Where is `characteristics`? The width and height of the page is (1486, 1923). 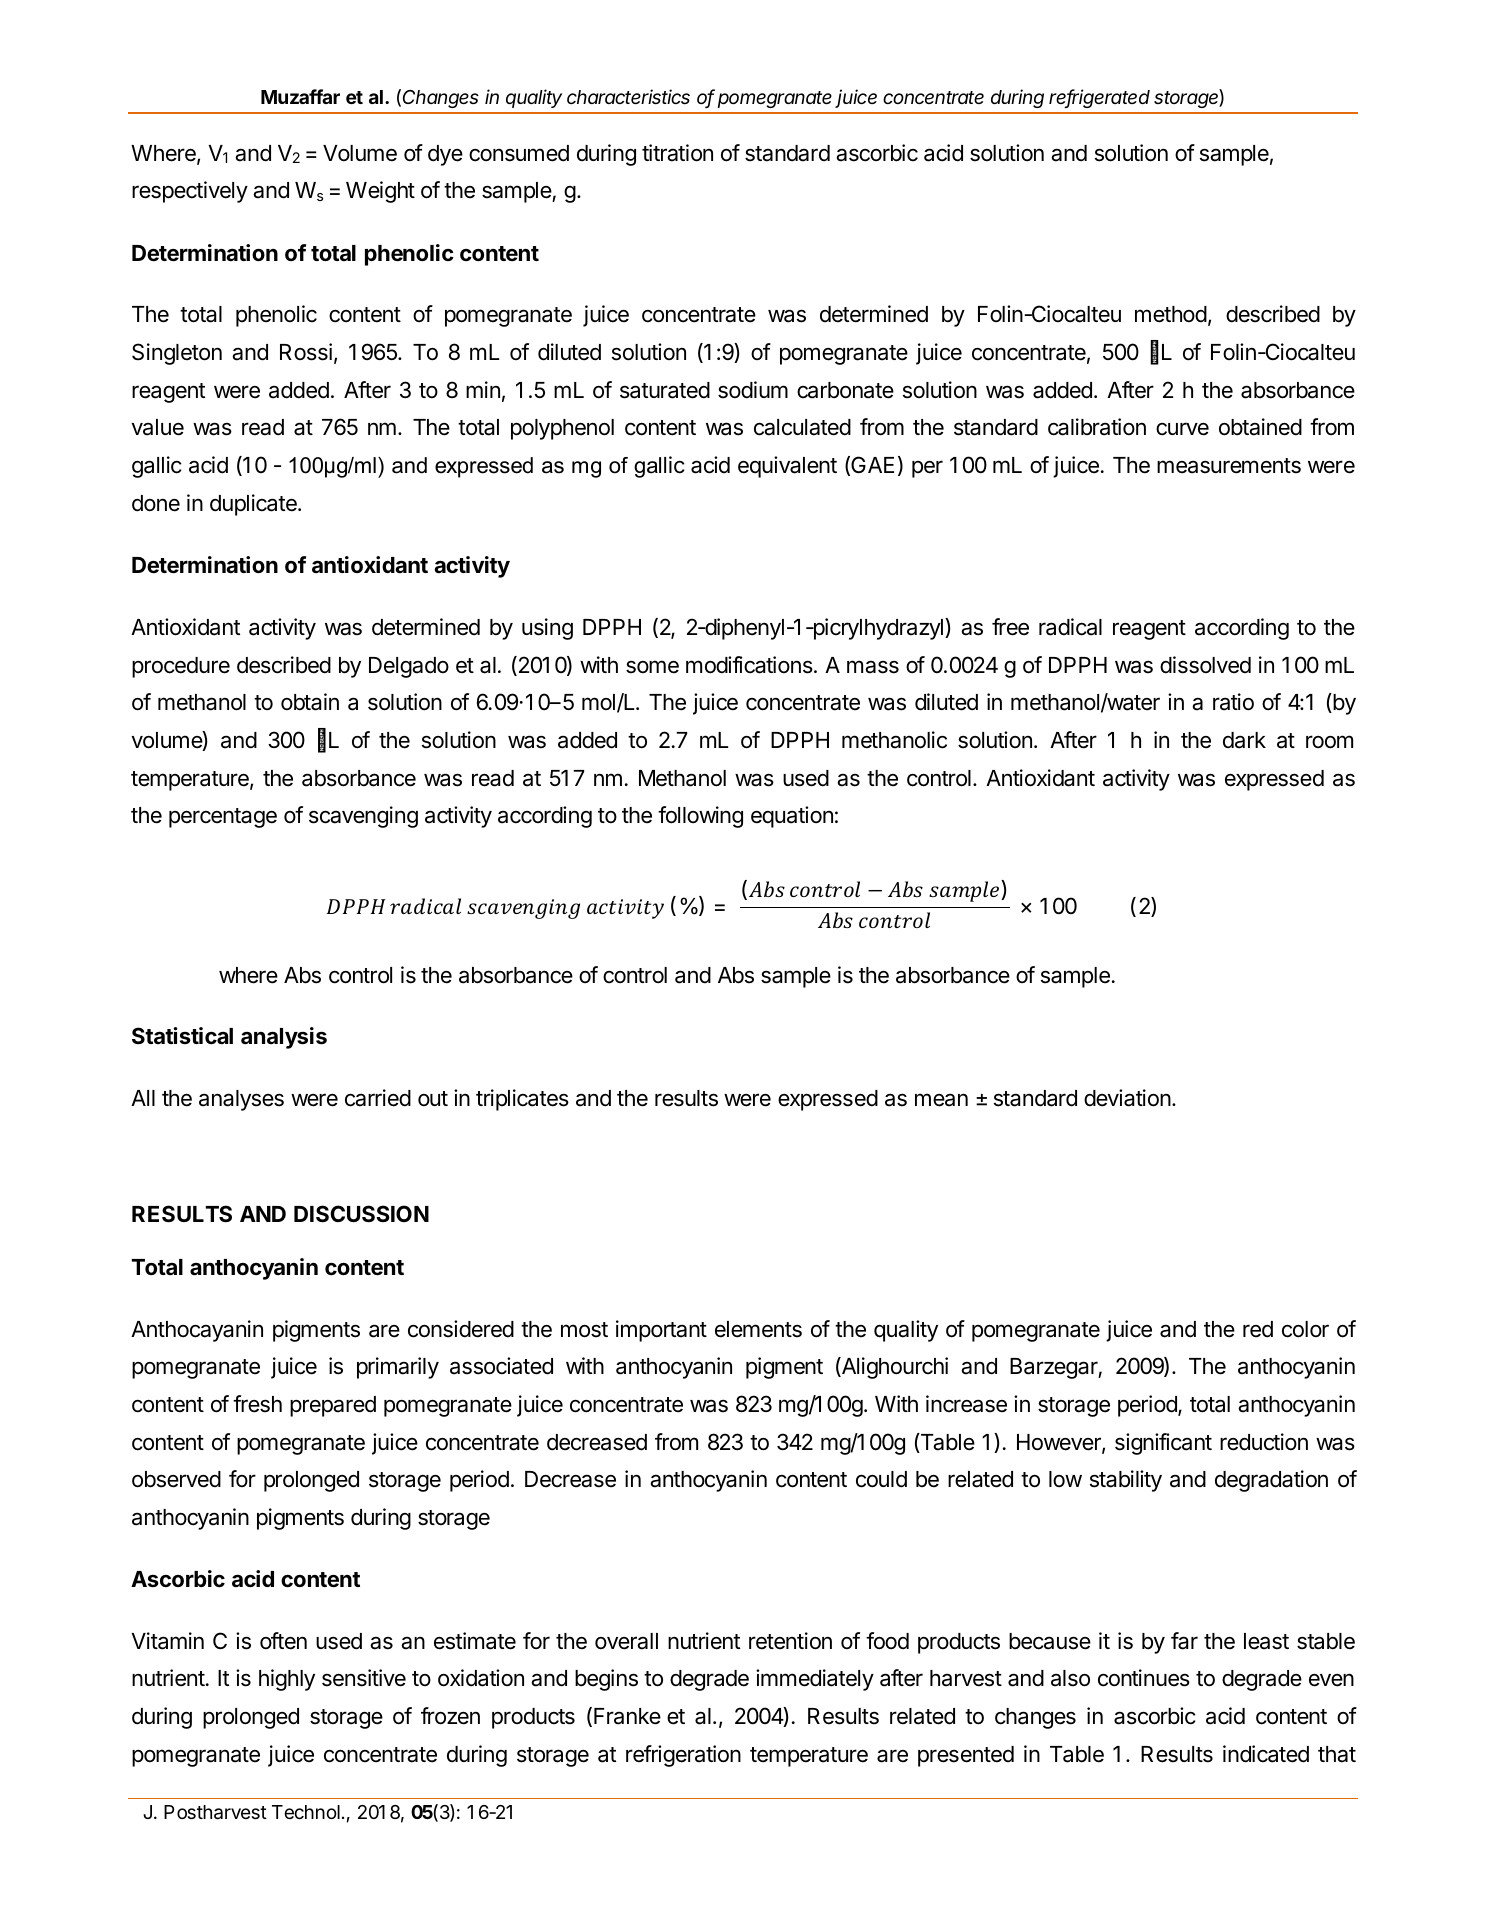
characteristics is located at coordinates (628, 96).
